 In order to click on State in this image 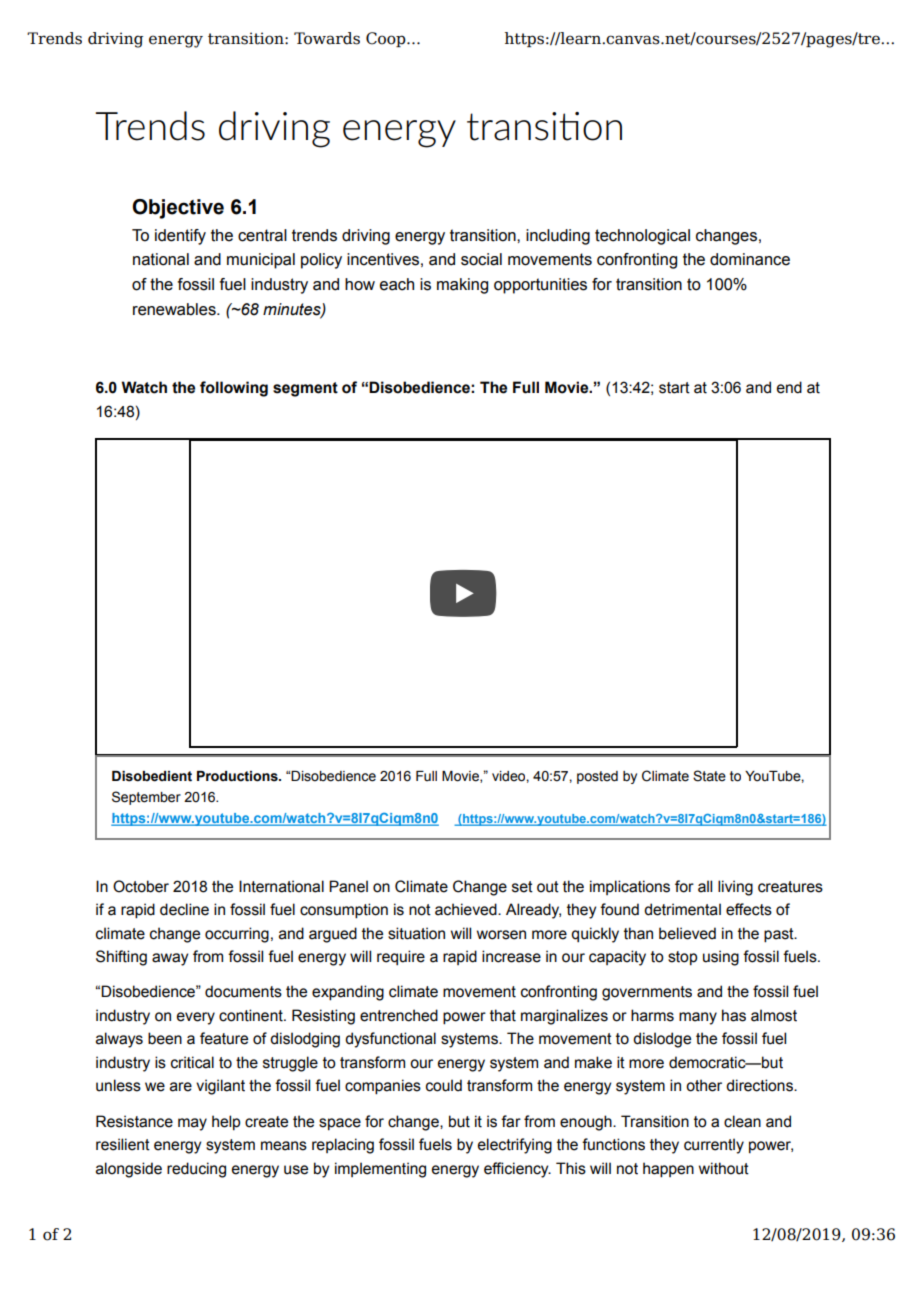, I will do `click(709, 776)`.
